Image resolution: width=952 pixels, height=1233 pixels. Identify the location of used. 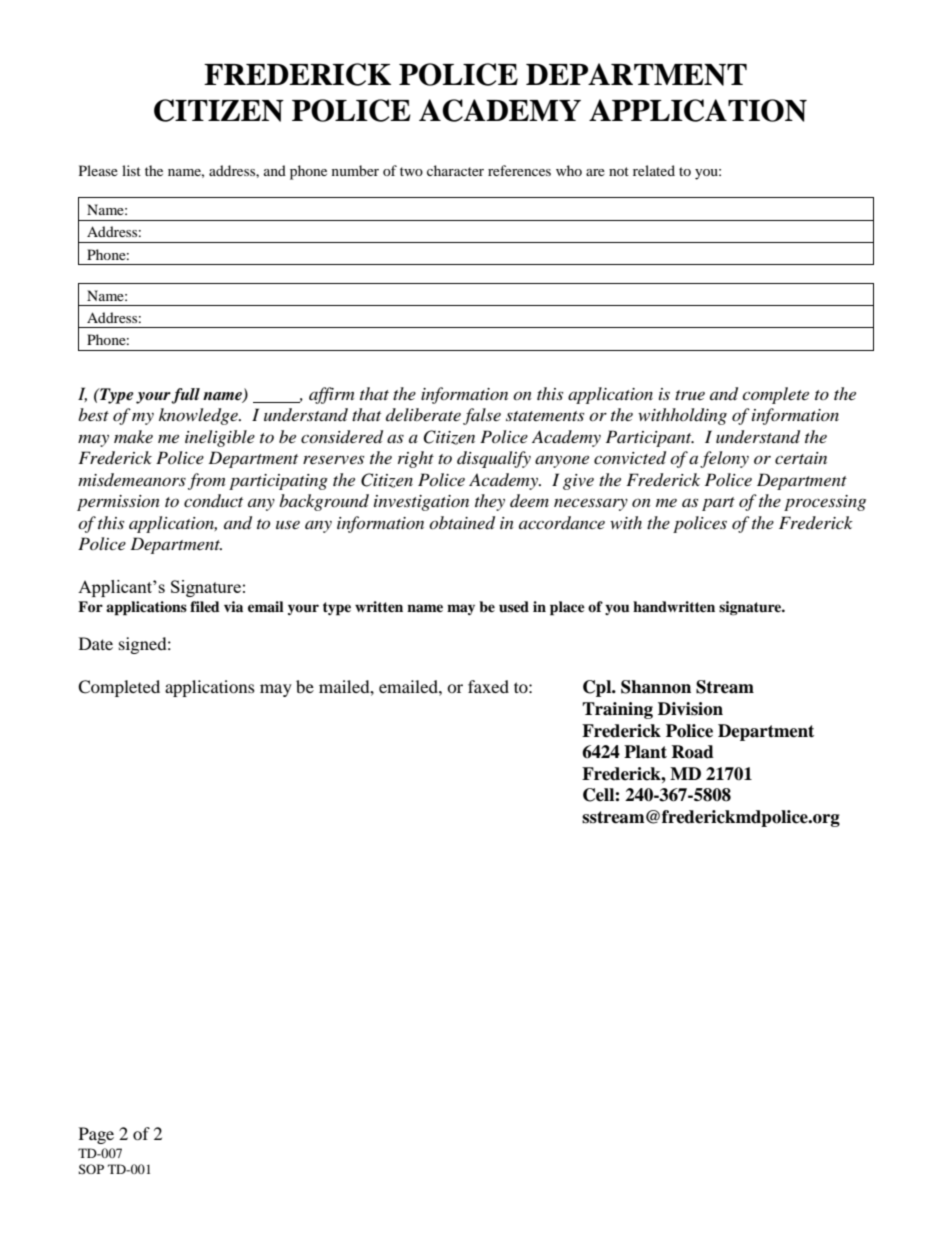
(514, 606).
